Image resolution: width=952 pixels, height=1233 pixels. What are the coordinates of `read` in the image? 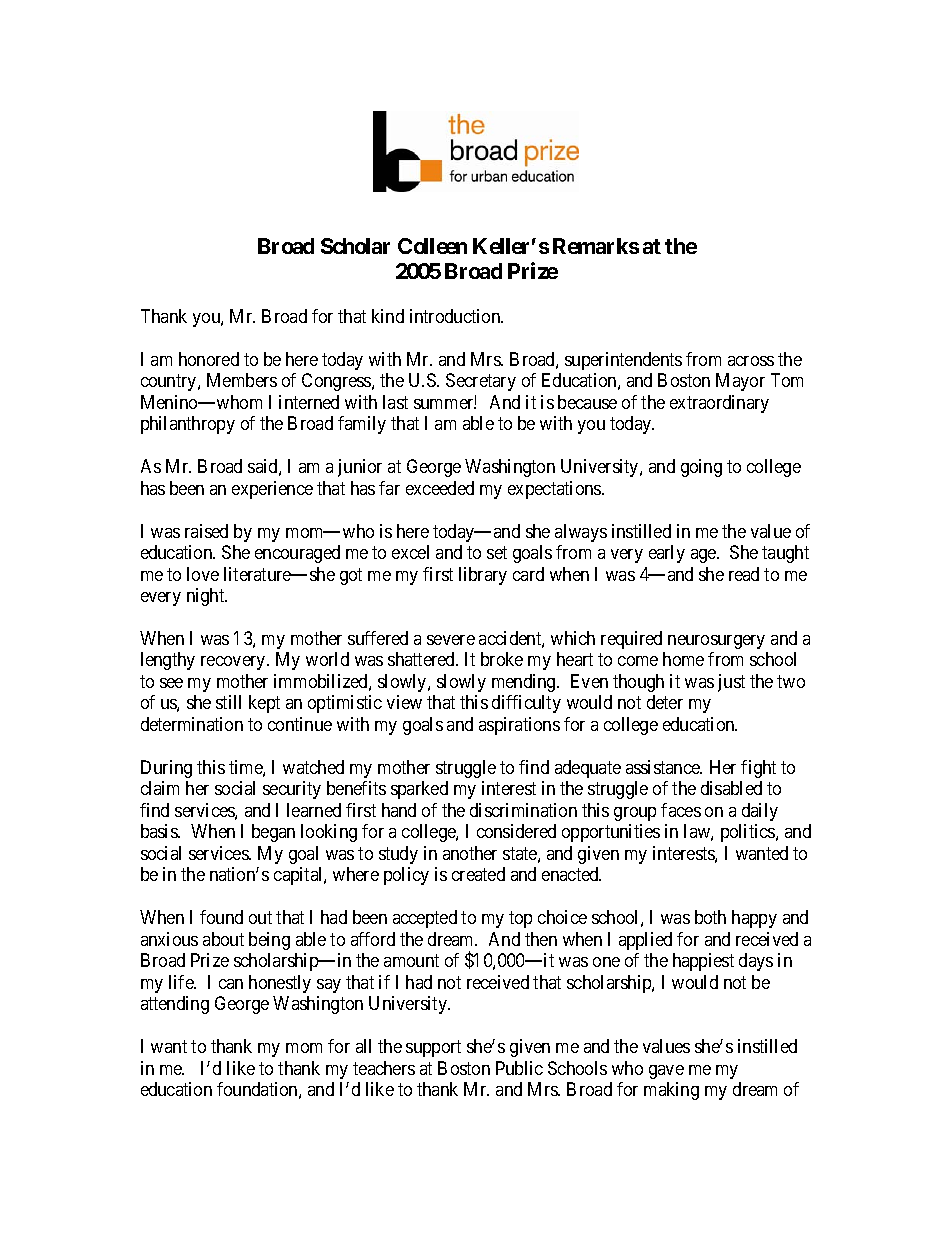 It's located at (744, 574).
